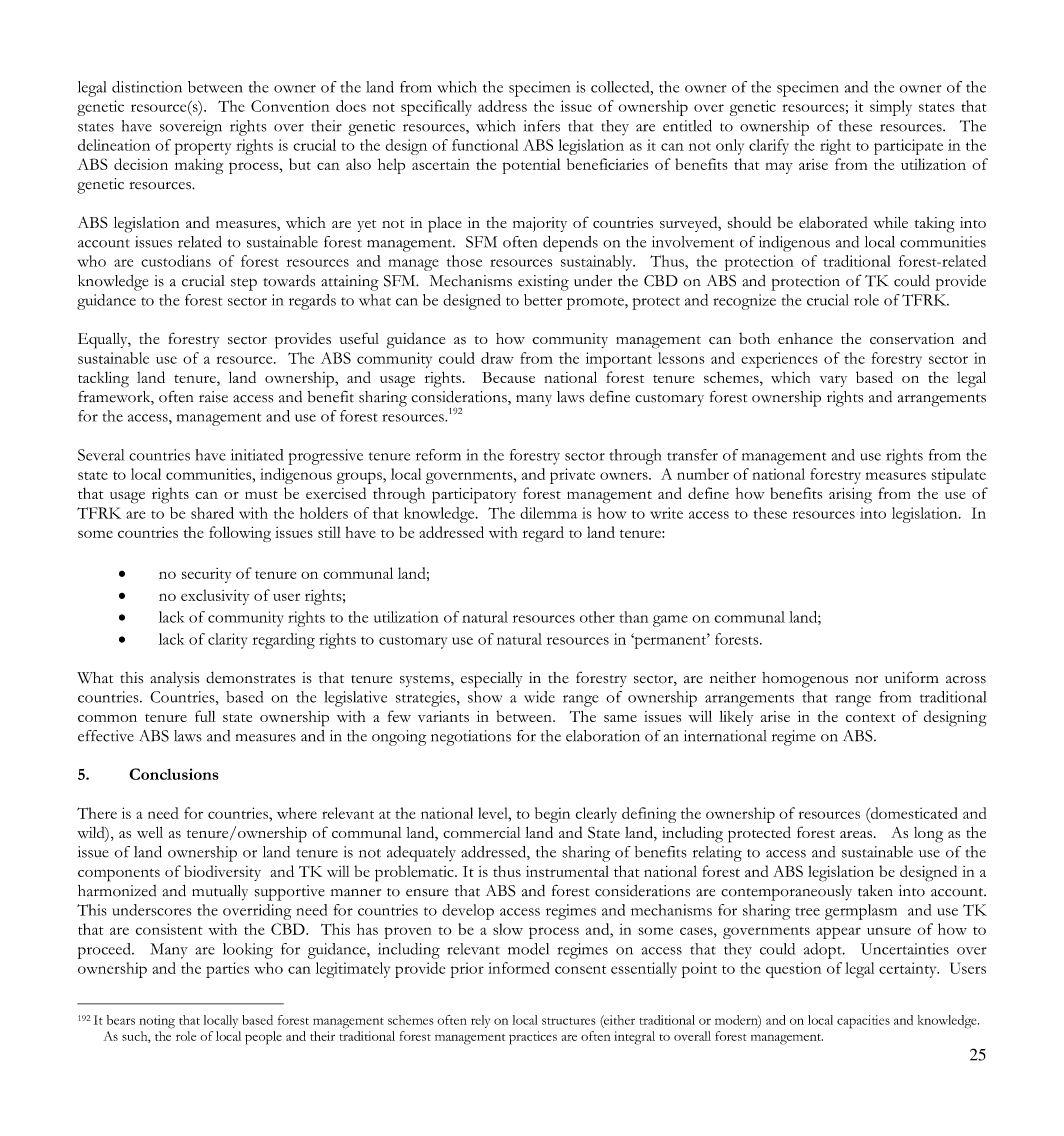  What do you see at coordinates (174, 774) in the screenshot?
I see `Conclusions` at bounding box center [174, 774].
